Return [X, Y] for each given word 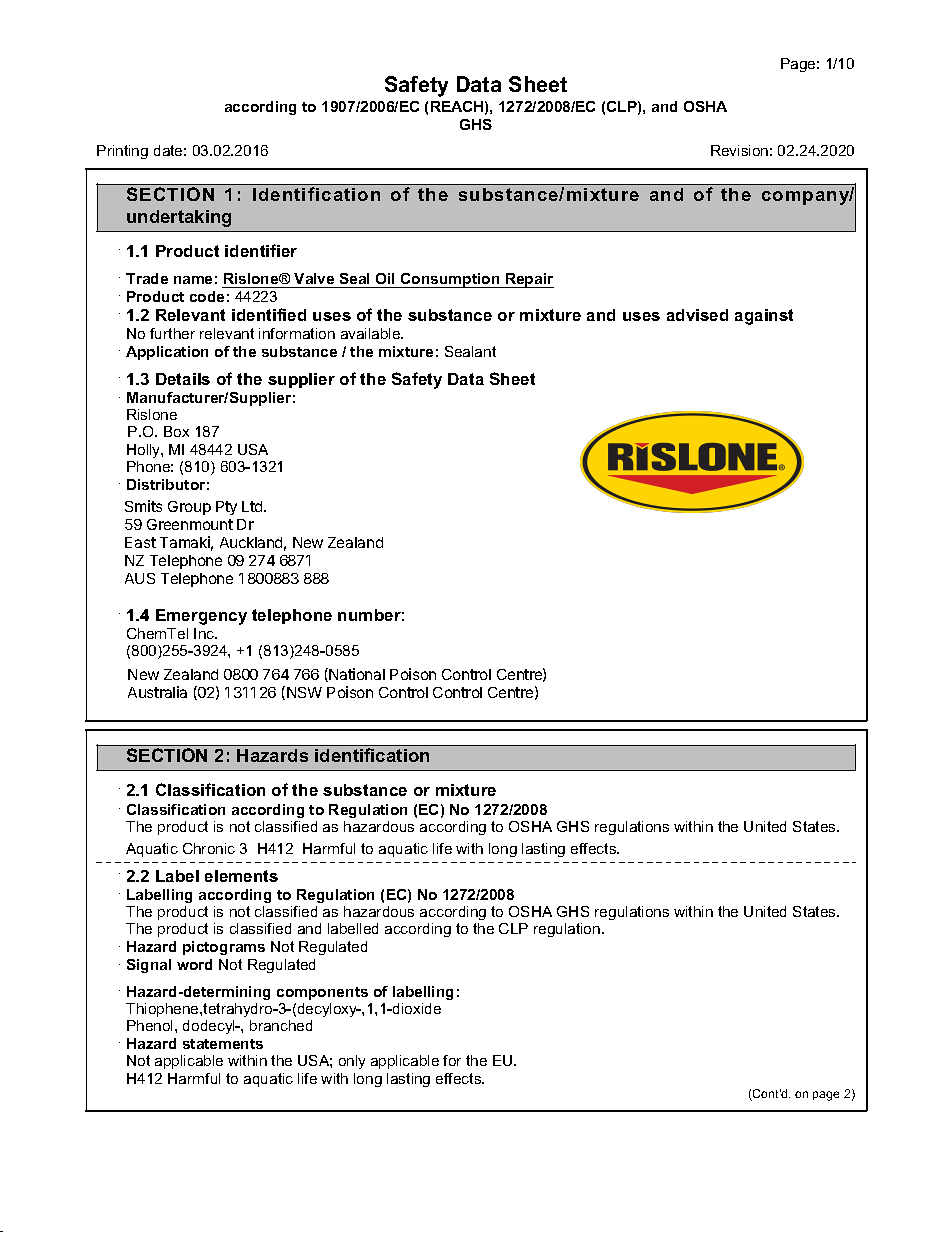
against [764, 317]
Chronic [209, 848]
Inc [205, 633]
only [352, 1062]
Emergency [201, 617]
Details [183, 379]
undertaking [179, 218]
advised [697, 315]
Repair [529, 280]
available [372, 333]
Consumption [450, 280]
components [322, 993]
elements [241, 876]
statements [223, 1044]
